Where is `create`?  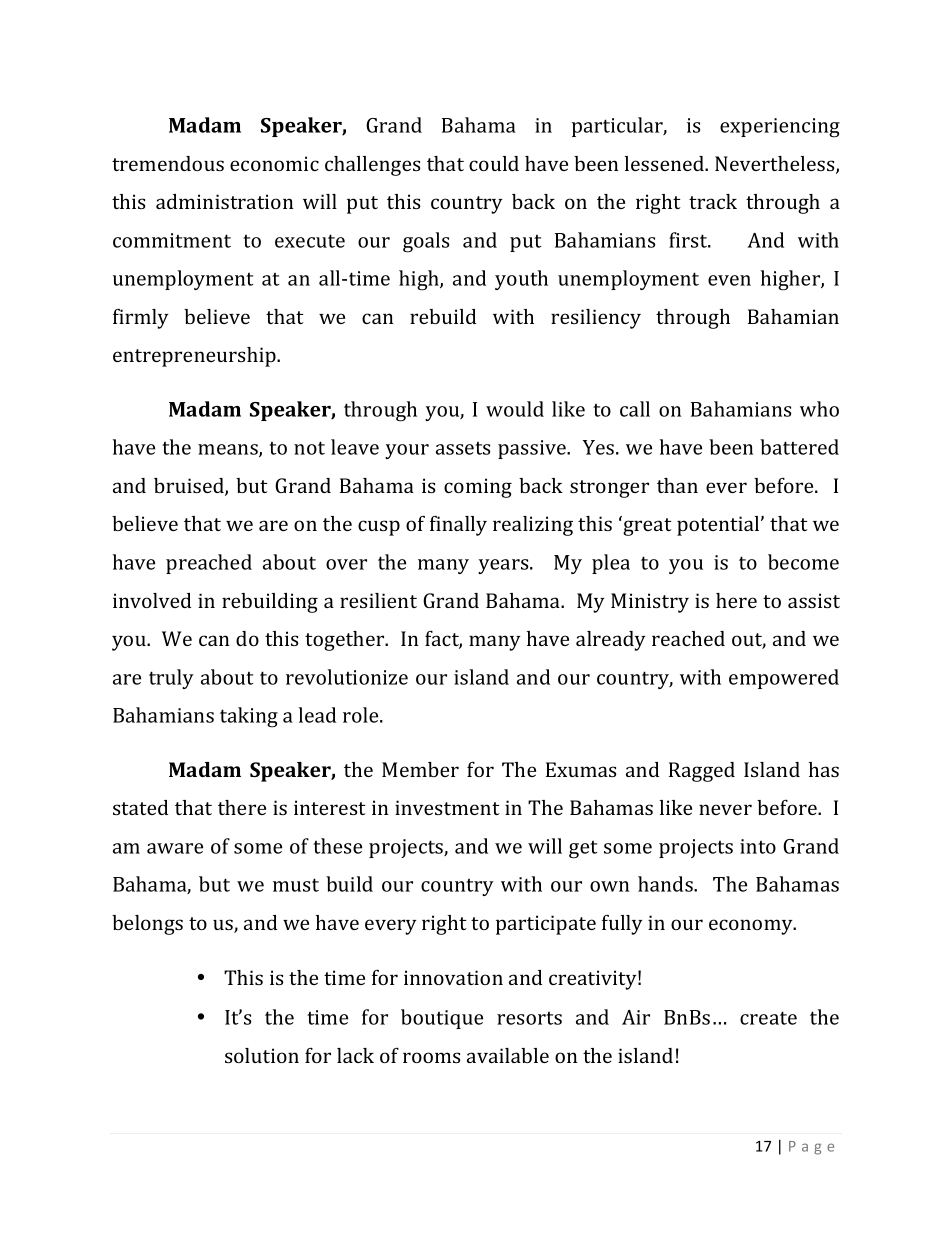
create is located at coordinates (768, 1018).
